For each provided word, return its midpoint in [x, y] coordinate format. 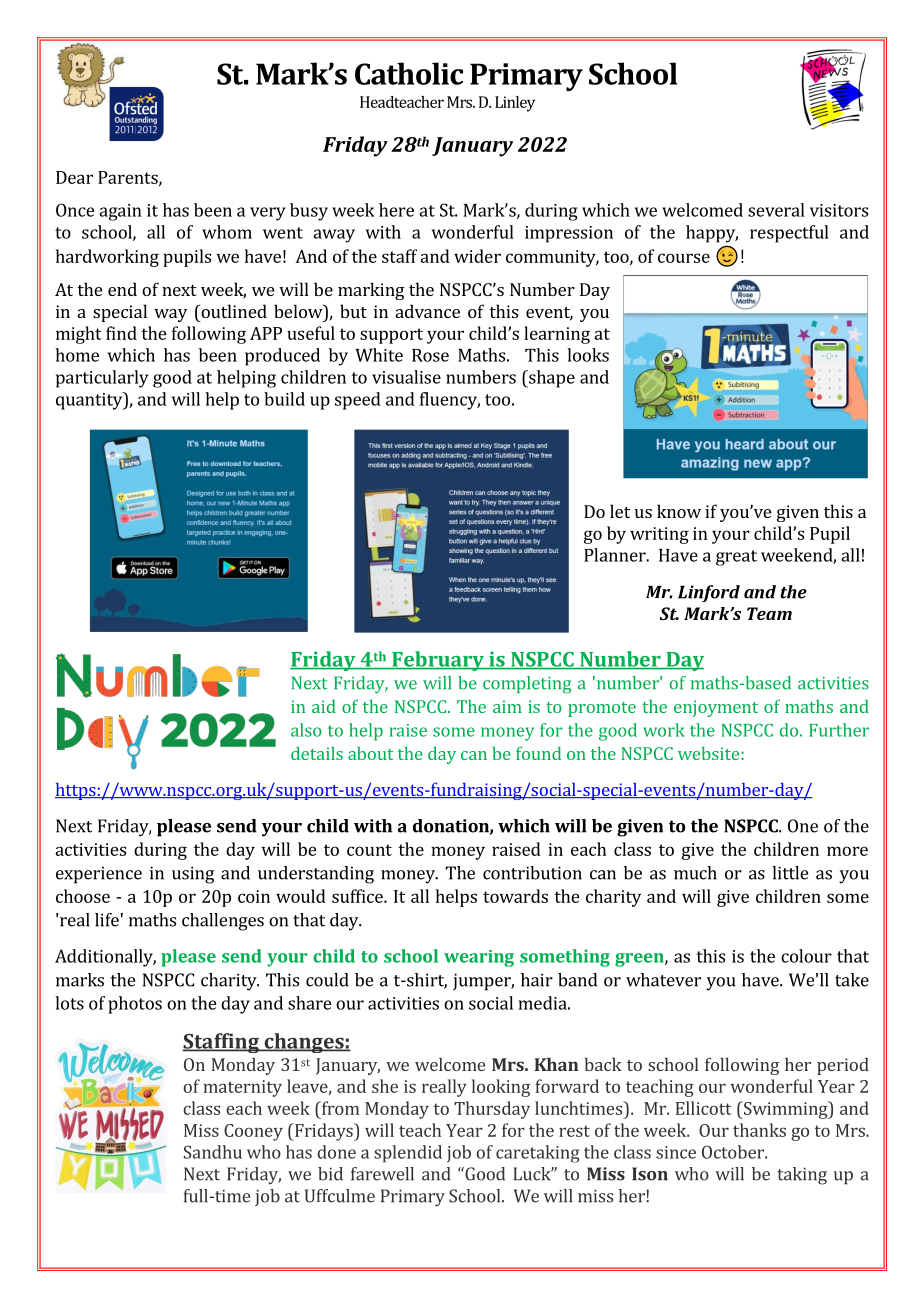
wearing [479, 958]
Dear [74, 177]
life [107, 920]
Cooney [253, 1132]
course [684, 258]
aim [507, 706]
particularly [102, 379]
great [736, 558]
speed [358, 401]
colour [806, 956]
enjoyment [716, 708]
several [776, 210]
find [121, 333]
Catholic [409, 73]
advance [428, 311]
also [306, 730]
